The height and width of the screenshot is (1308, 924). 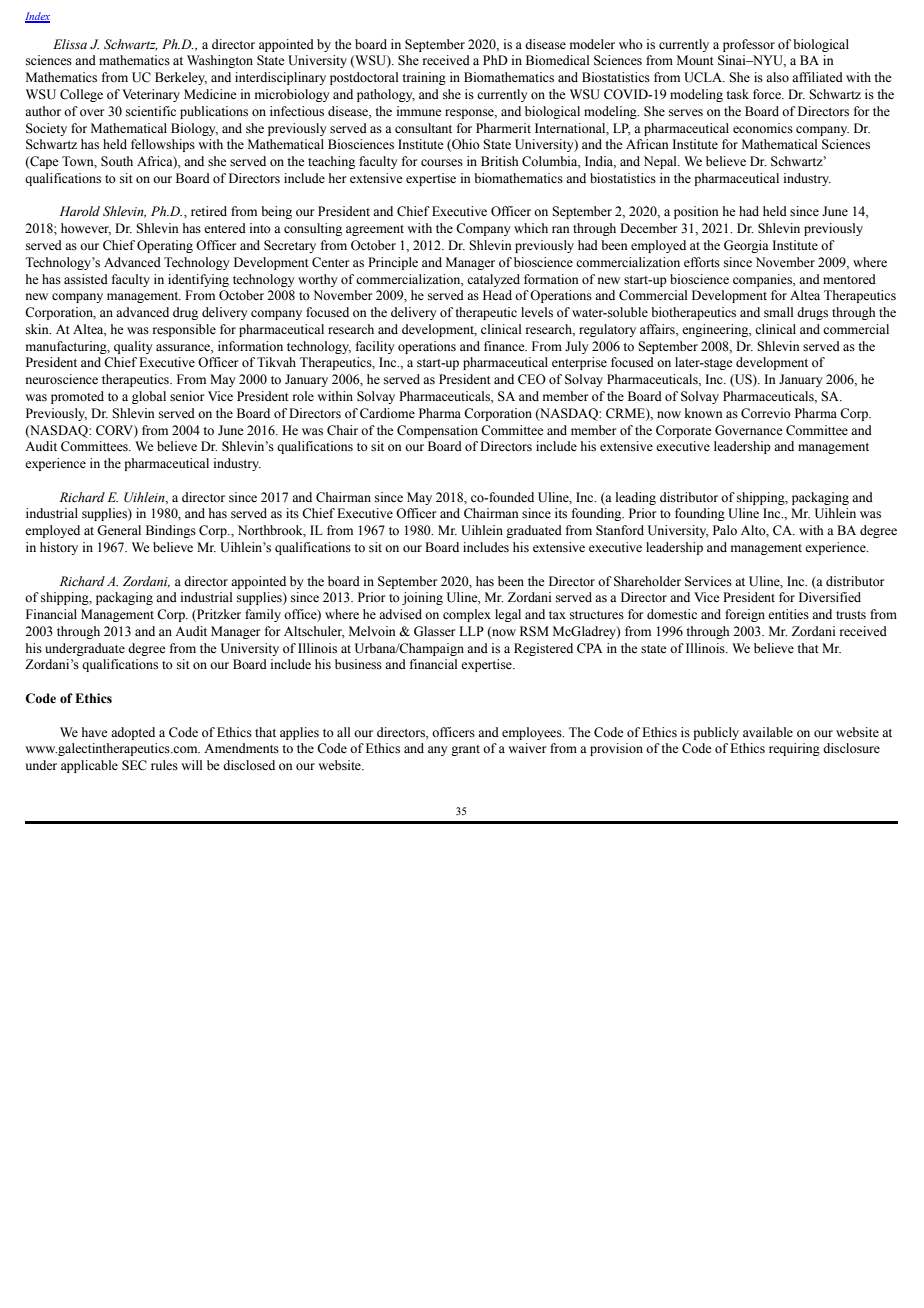 What do you see at coordinates (534, 531) in the screenshot?
I see `graduated` at bounding box center [534, 531].
